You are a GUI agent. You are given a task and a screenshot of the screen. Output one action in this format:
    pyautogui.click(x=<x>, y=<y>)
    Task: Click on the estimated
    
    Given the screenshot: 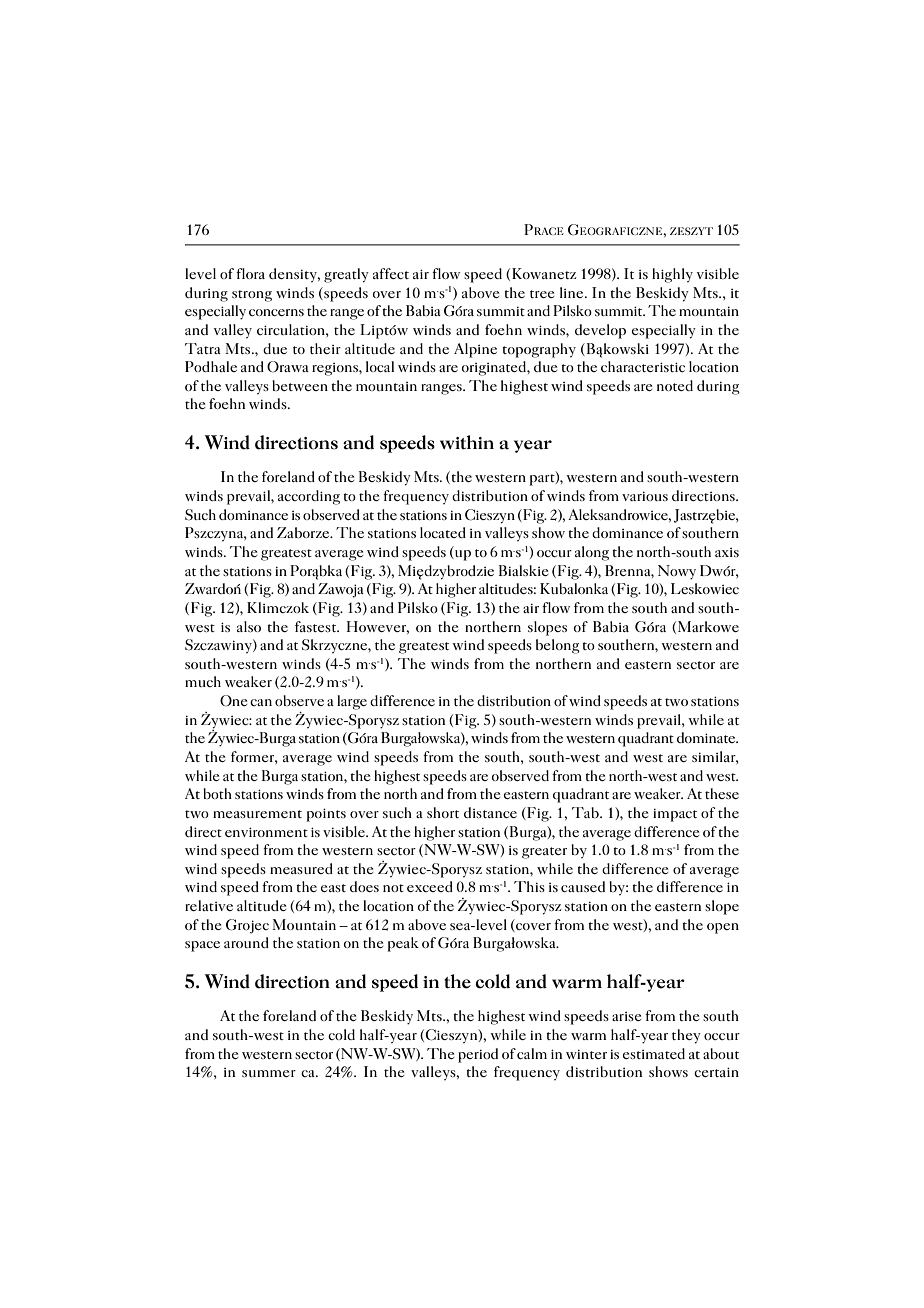 What is the action you would take?
    pyautogui.click(x=654, y=1053)
